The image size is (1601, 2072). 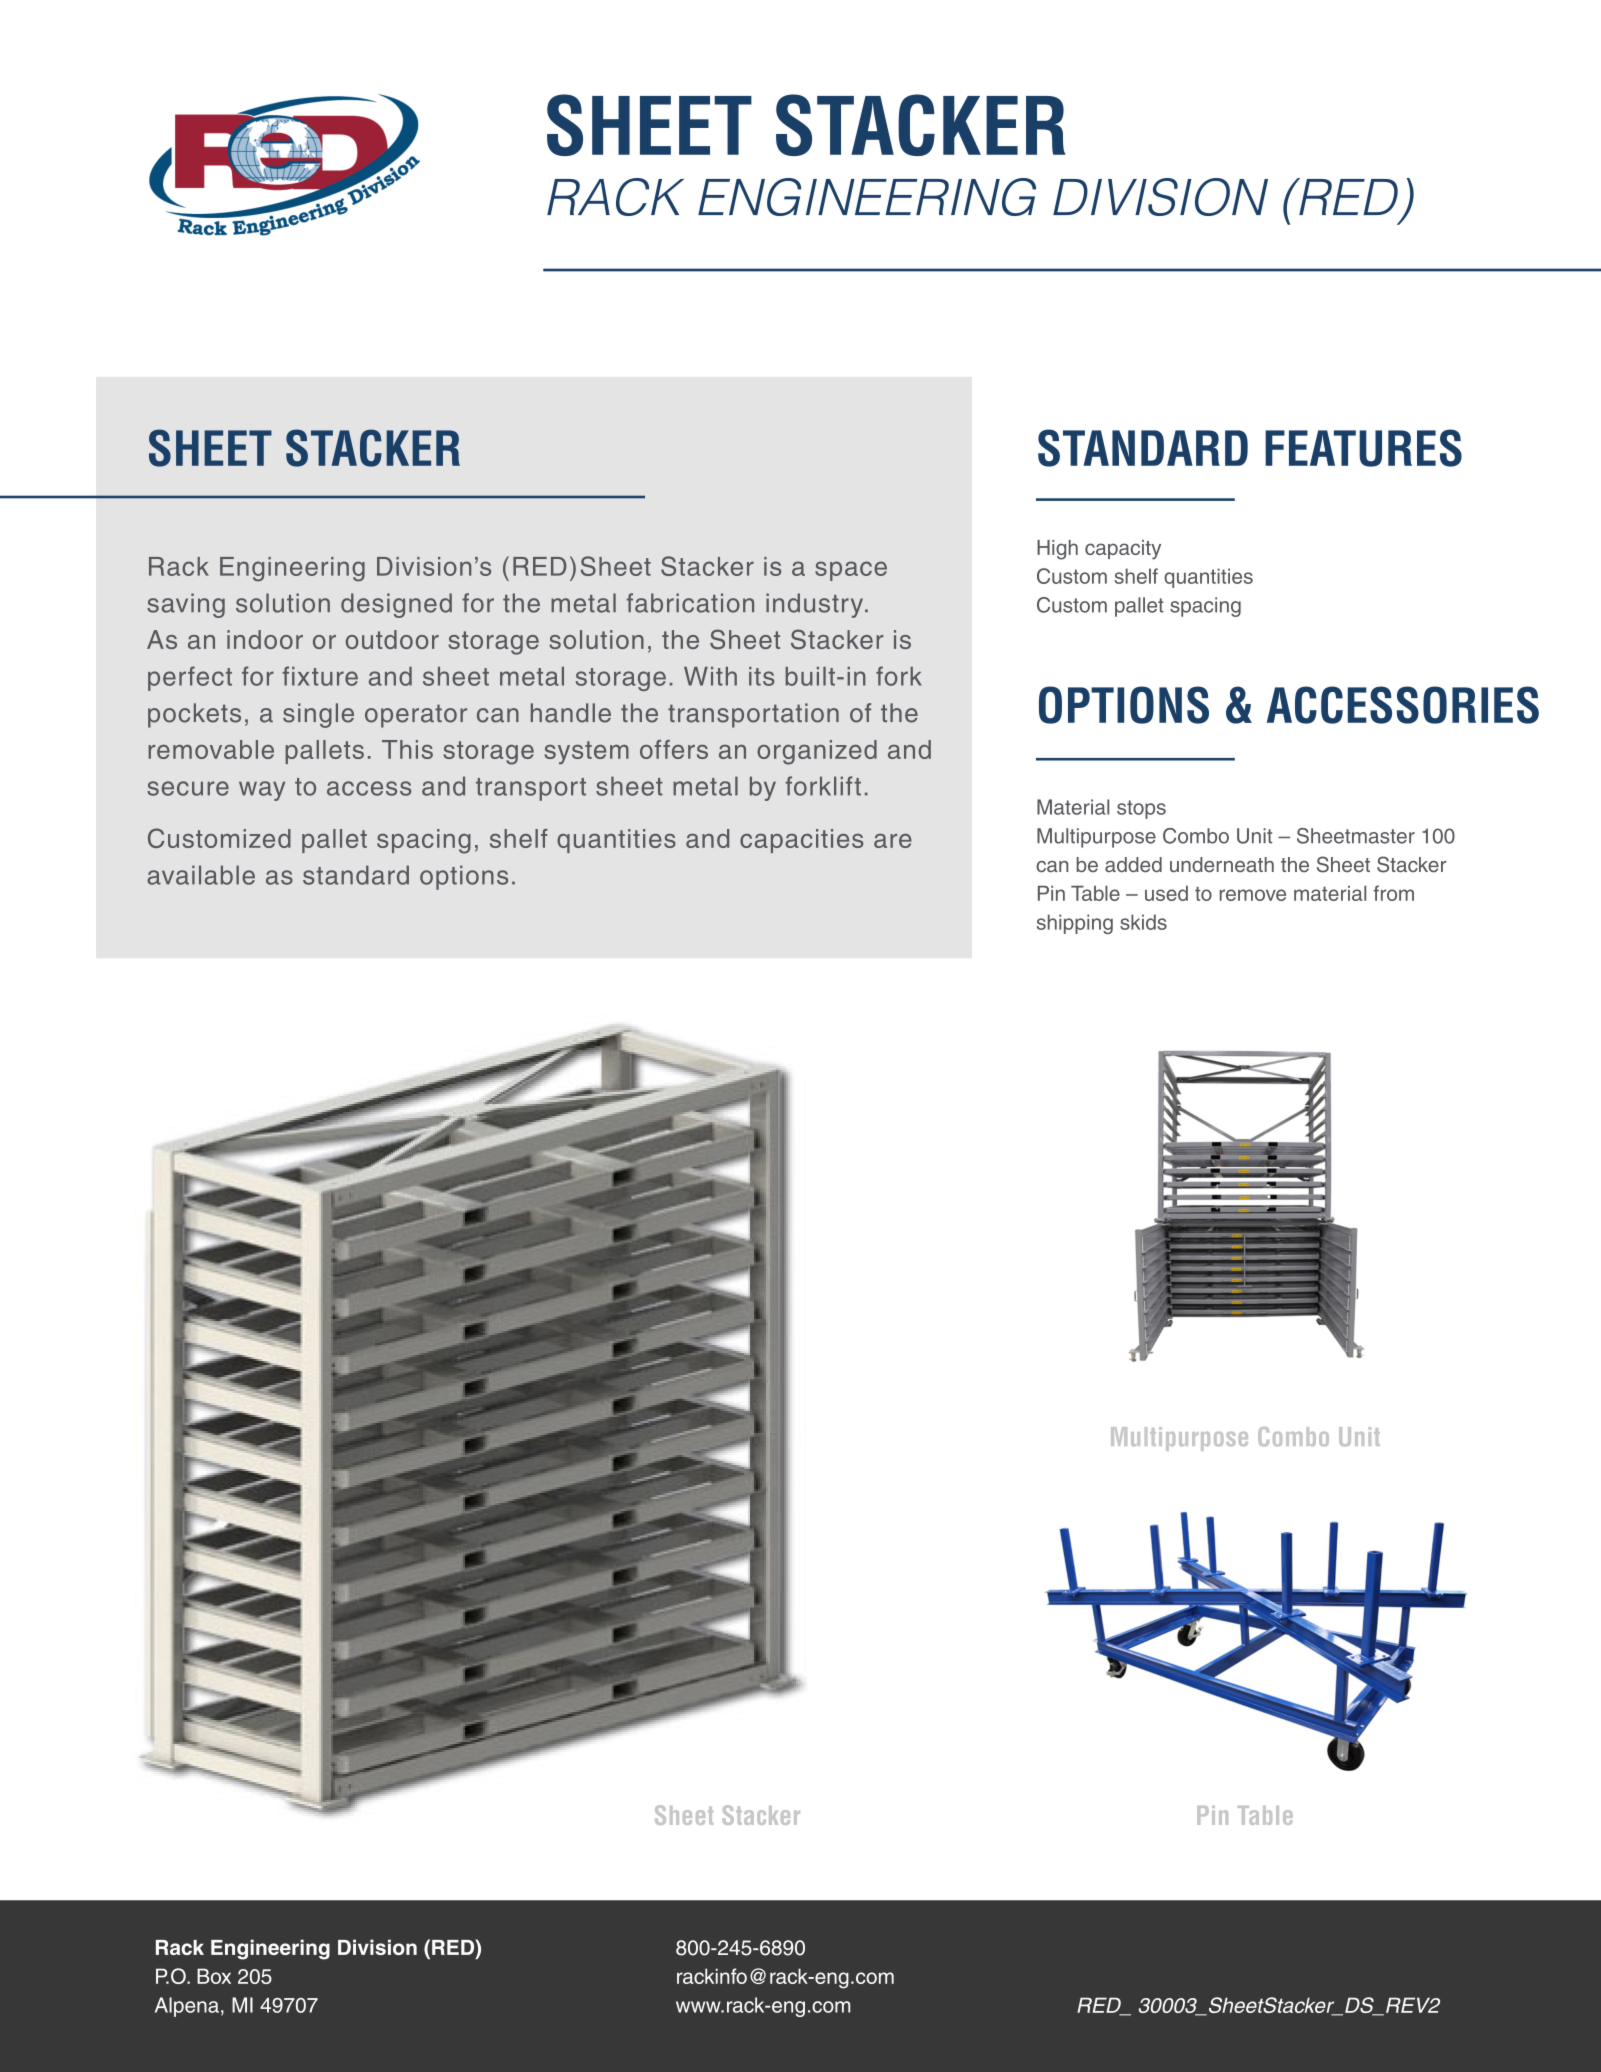 I want to click on skids, so click(x=1143, y=922).
